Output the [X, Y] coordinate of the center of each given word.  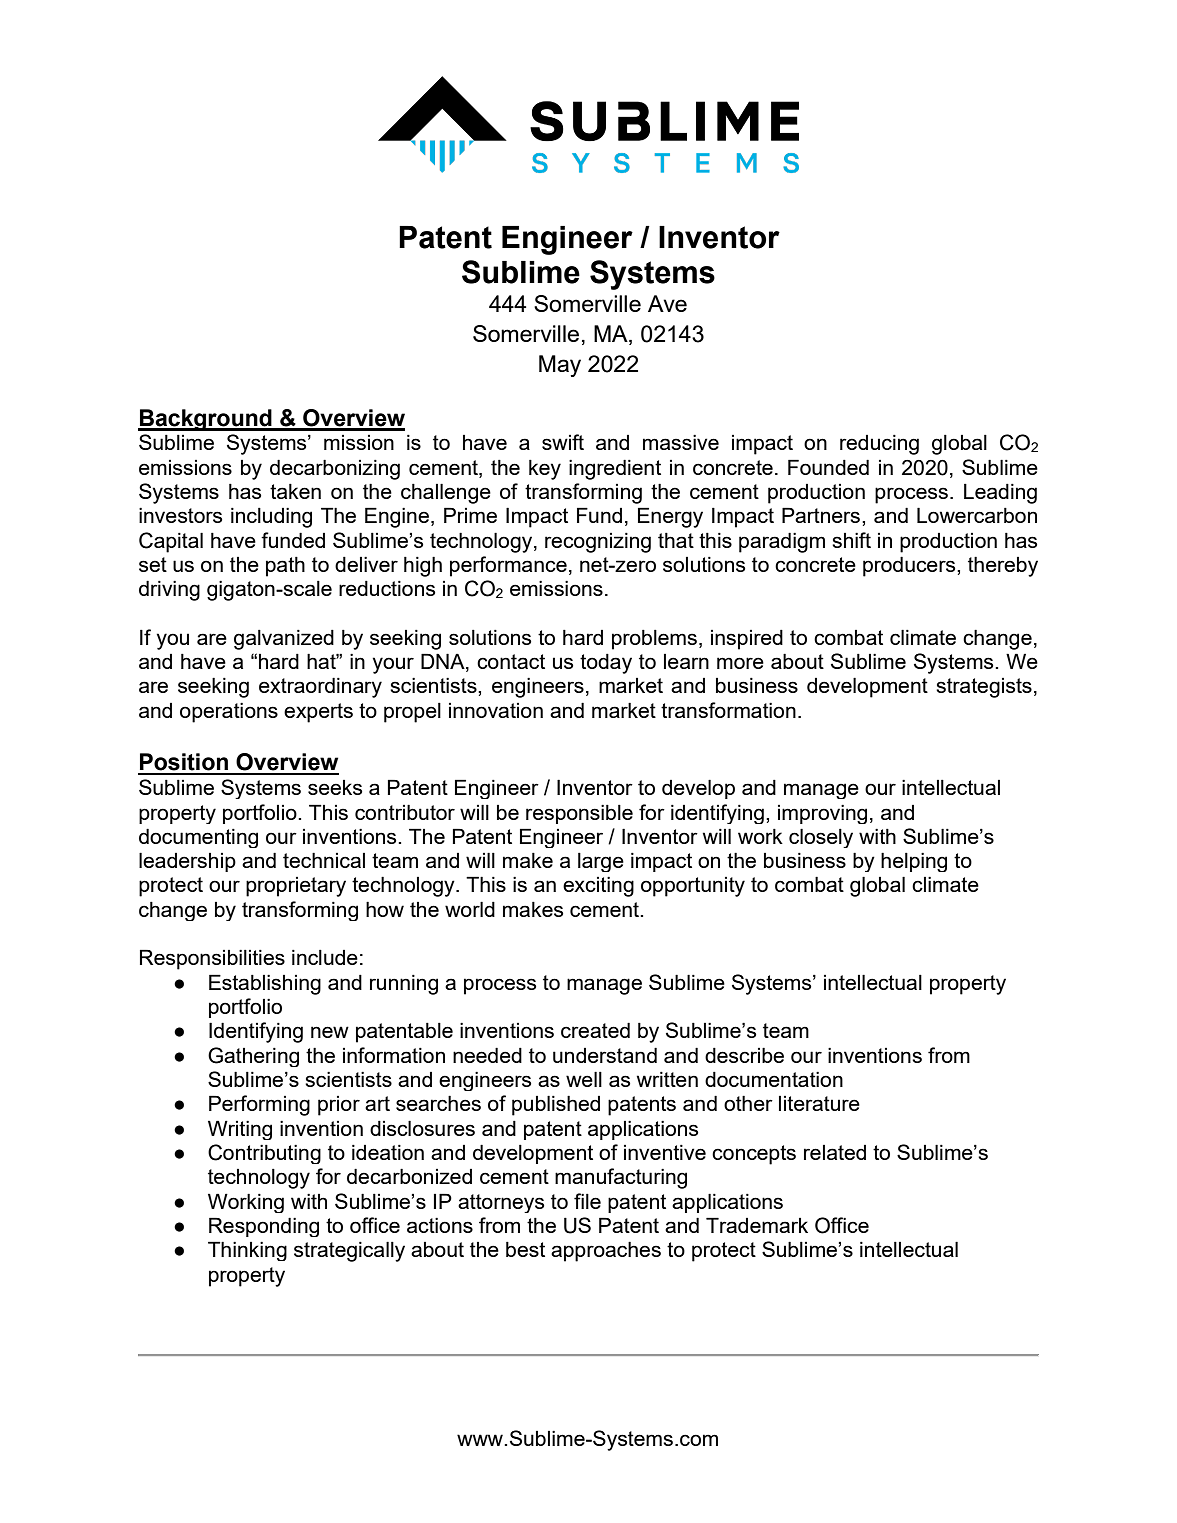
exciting [598, 887]
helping [914, 862]
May [560, 366]
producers [910, 566]
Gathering [253, 1057]
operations [229, 713]
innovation [496, 710]
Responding [264, 1227]
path [285, 567]
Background [206, 420]
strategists [984, 688]
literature [819, 1103]
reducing [879, 445]
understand [605, 1055]
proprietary [296, 887]
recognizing [598, 543]
